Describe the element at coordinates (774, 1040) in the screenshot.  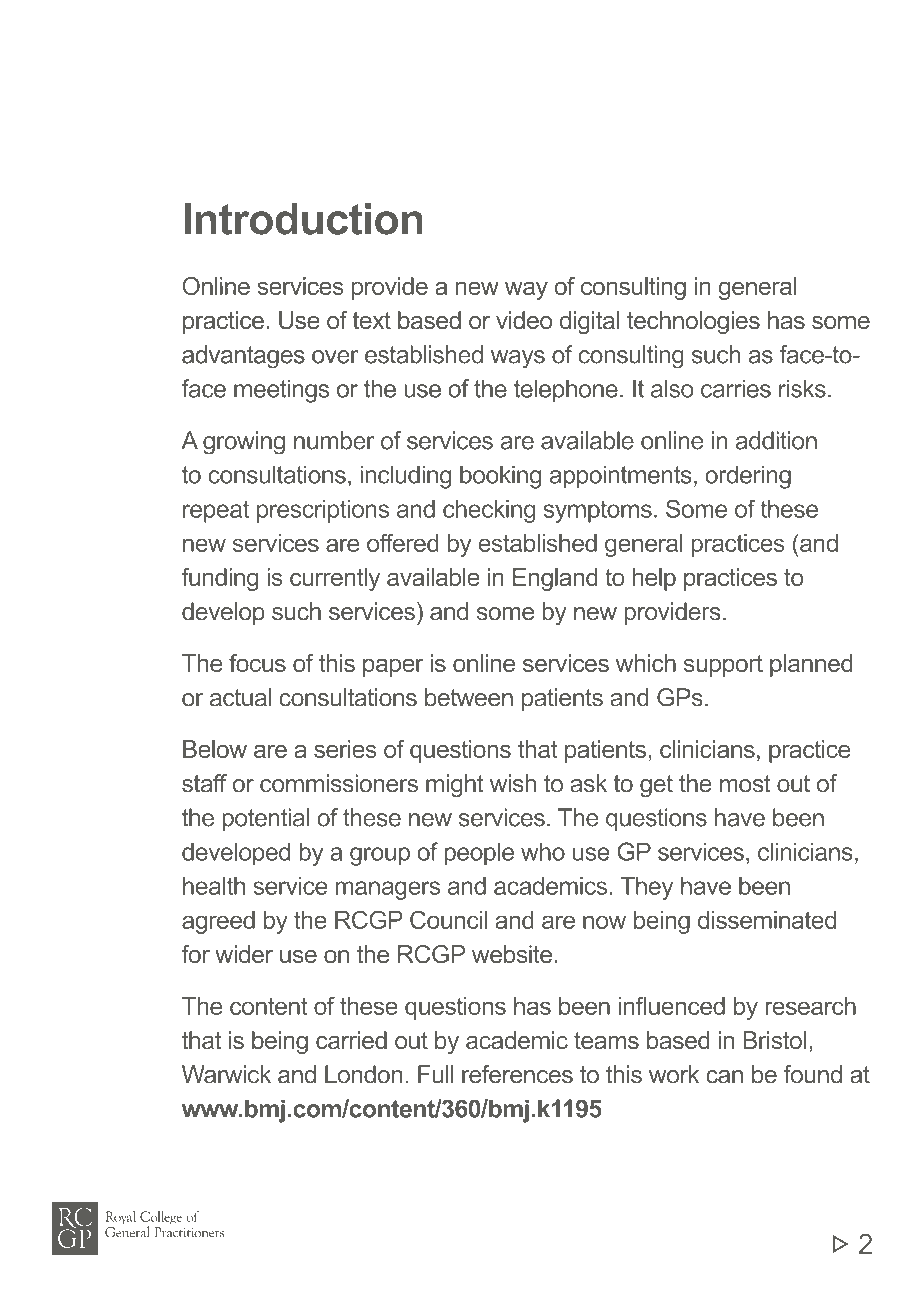
I see `Bristol` at that location.
